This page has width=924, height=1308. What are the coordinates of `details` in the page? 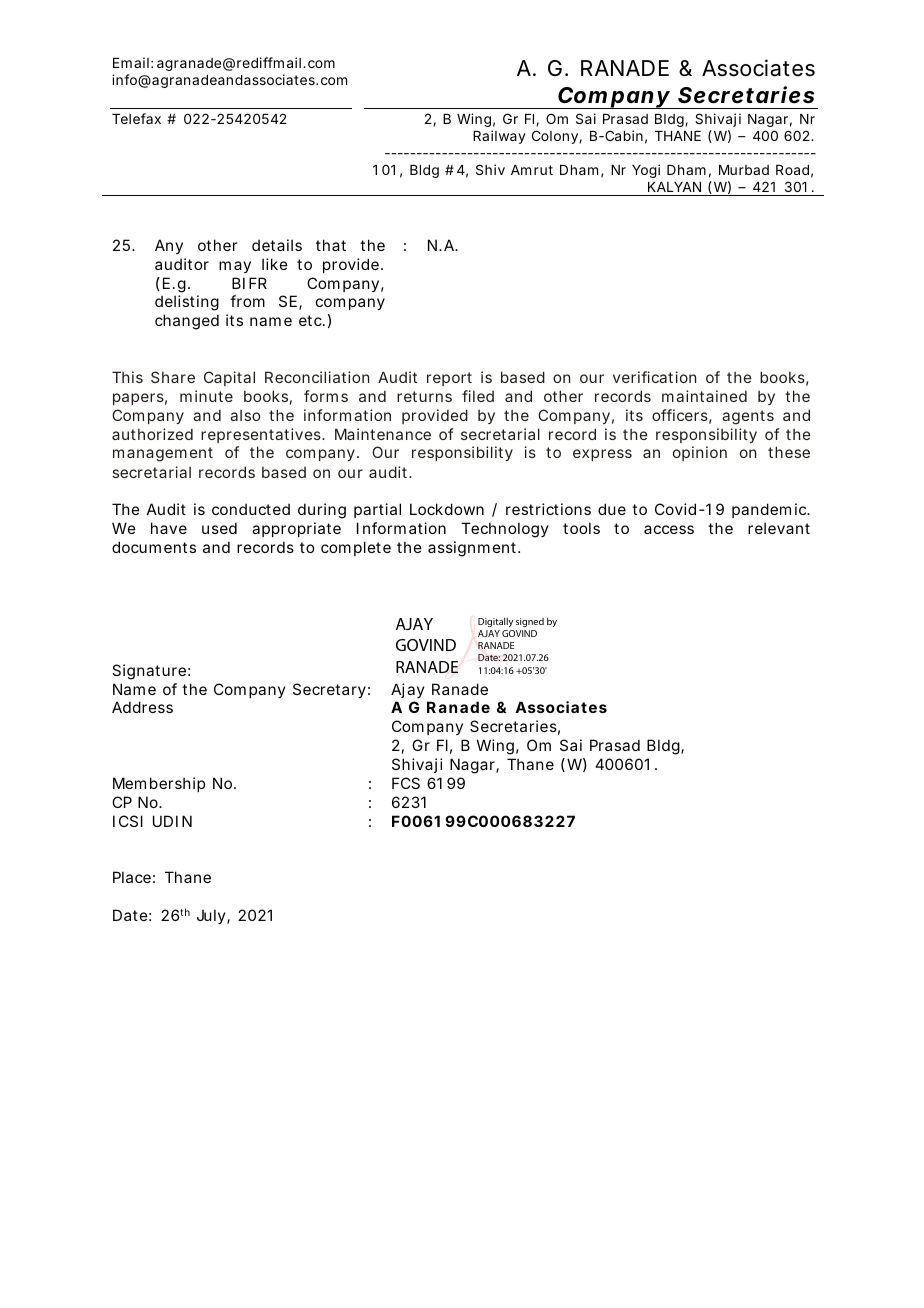 It's located at (277, 245).
